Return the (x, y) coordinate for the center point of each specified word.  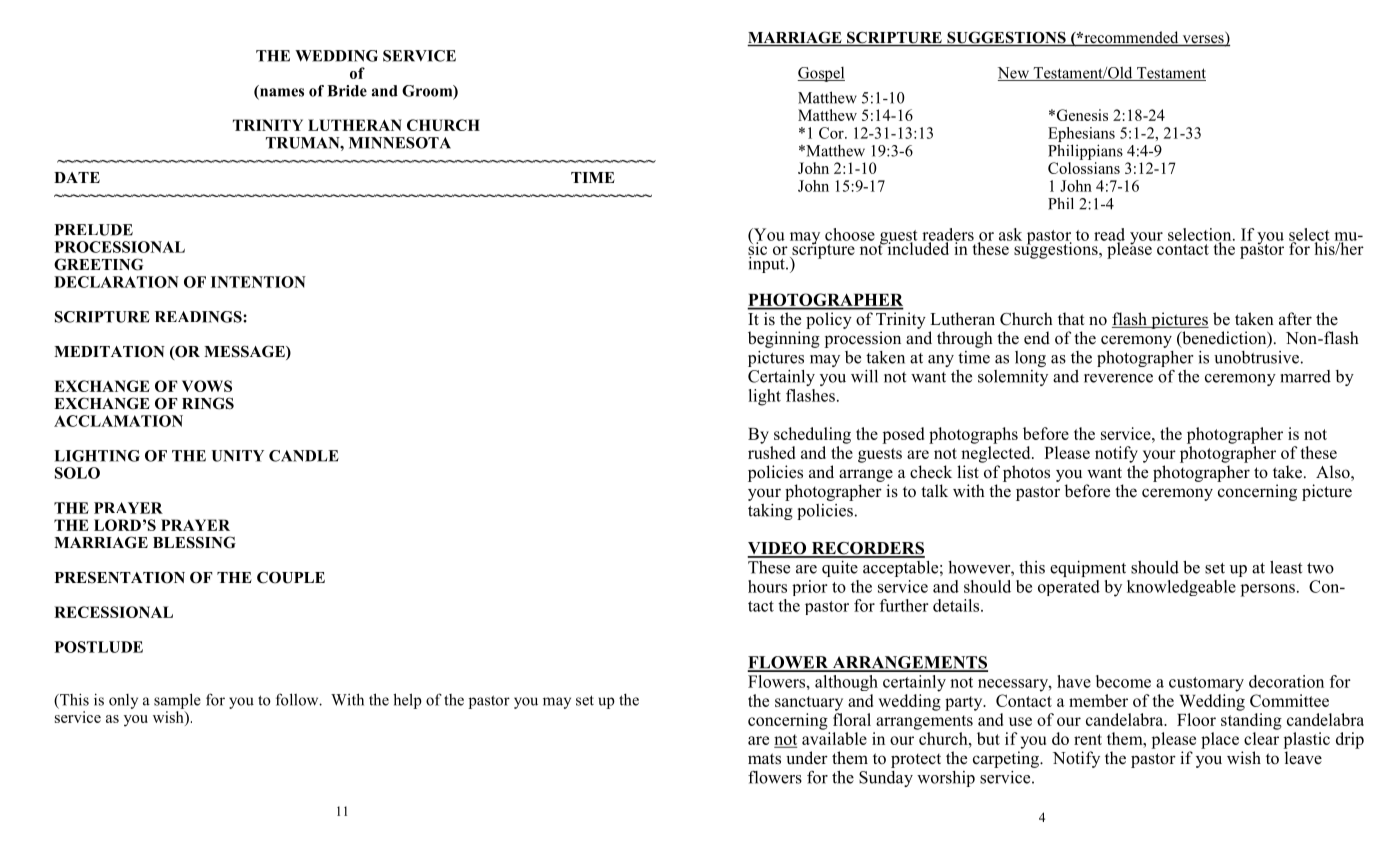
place (1220, 740)
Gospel (821, 74)
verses (1203, 40)
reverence (1118, 378)
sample (177, 701)
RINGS (208, 403)
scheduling (812, 435)
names (281, 93)
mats (764, 759)
